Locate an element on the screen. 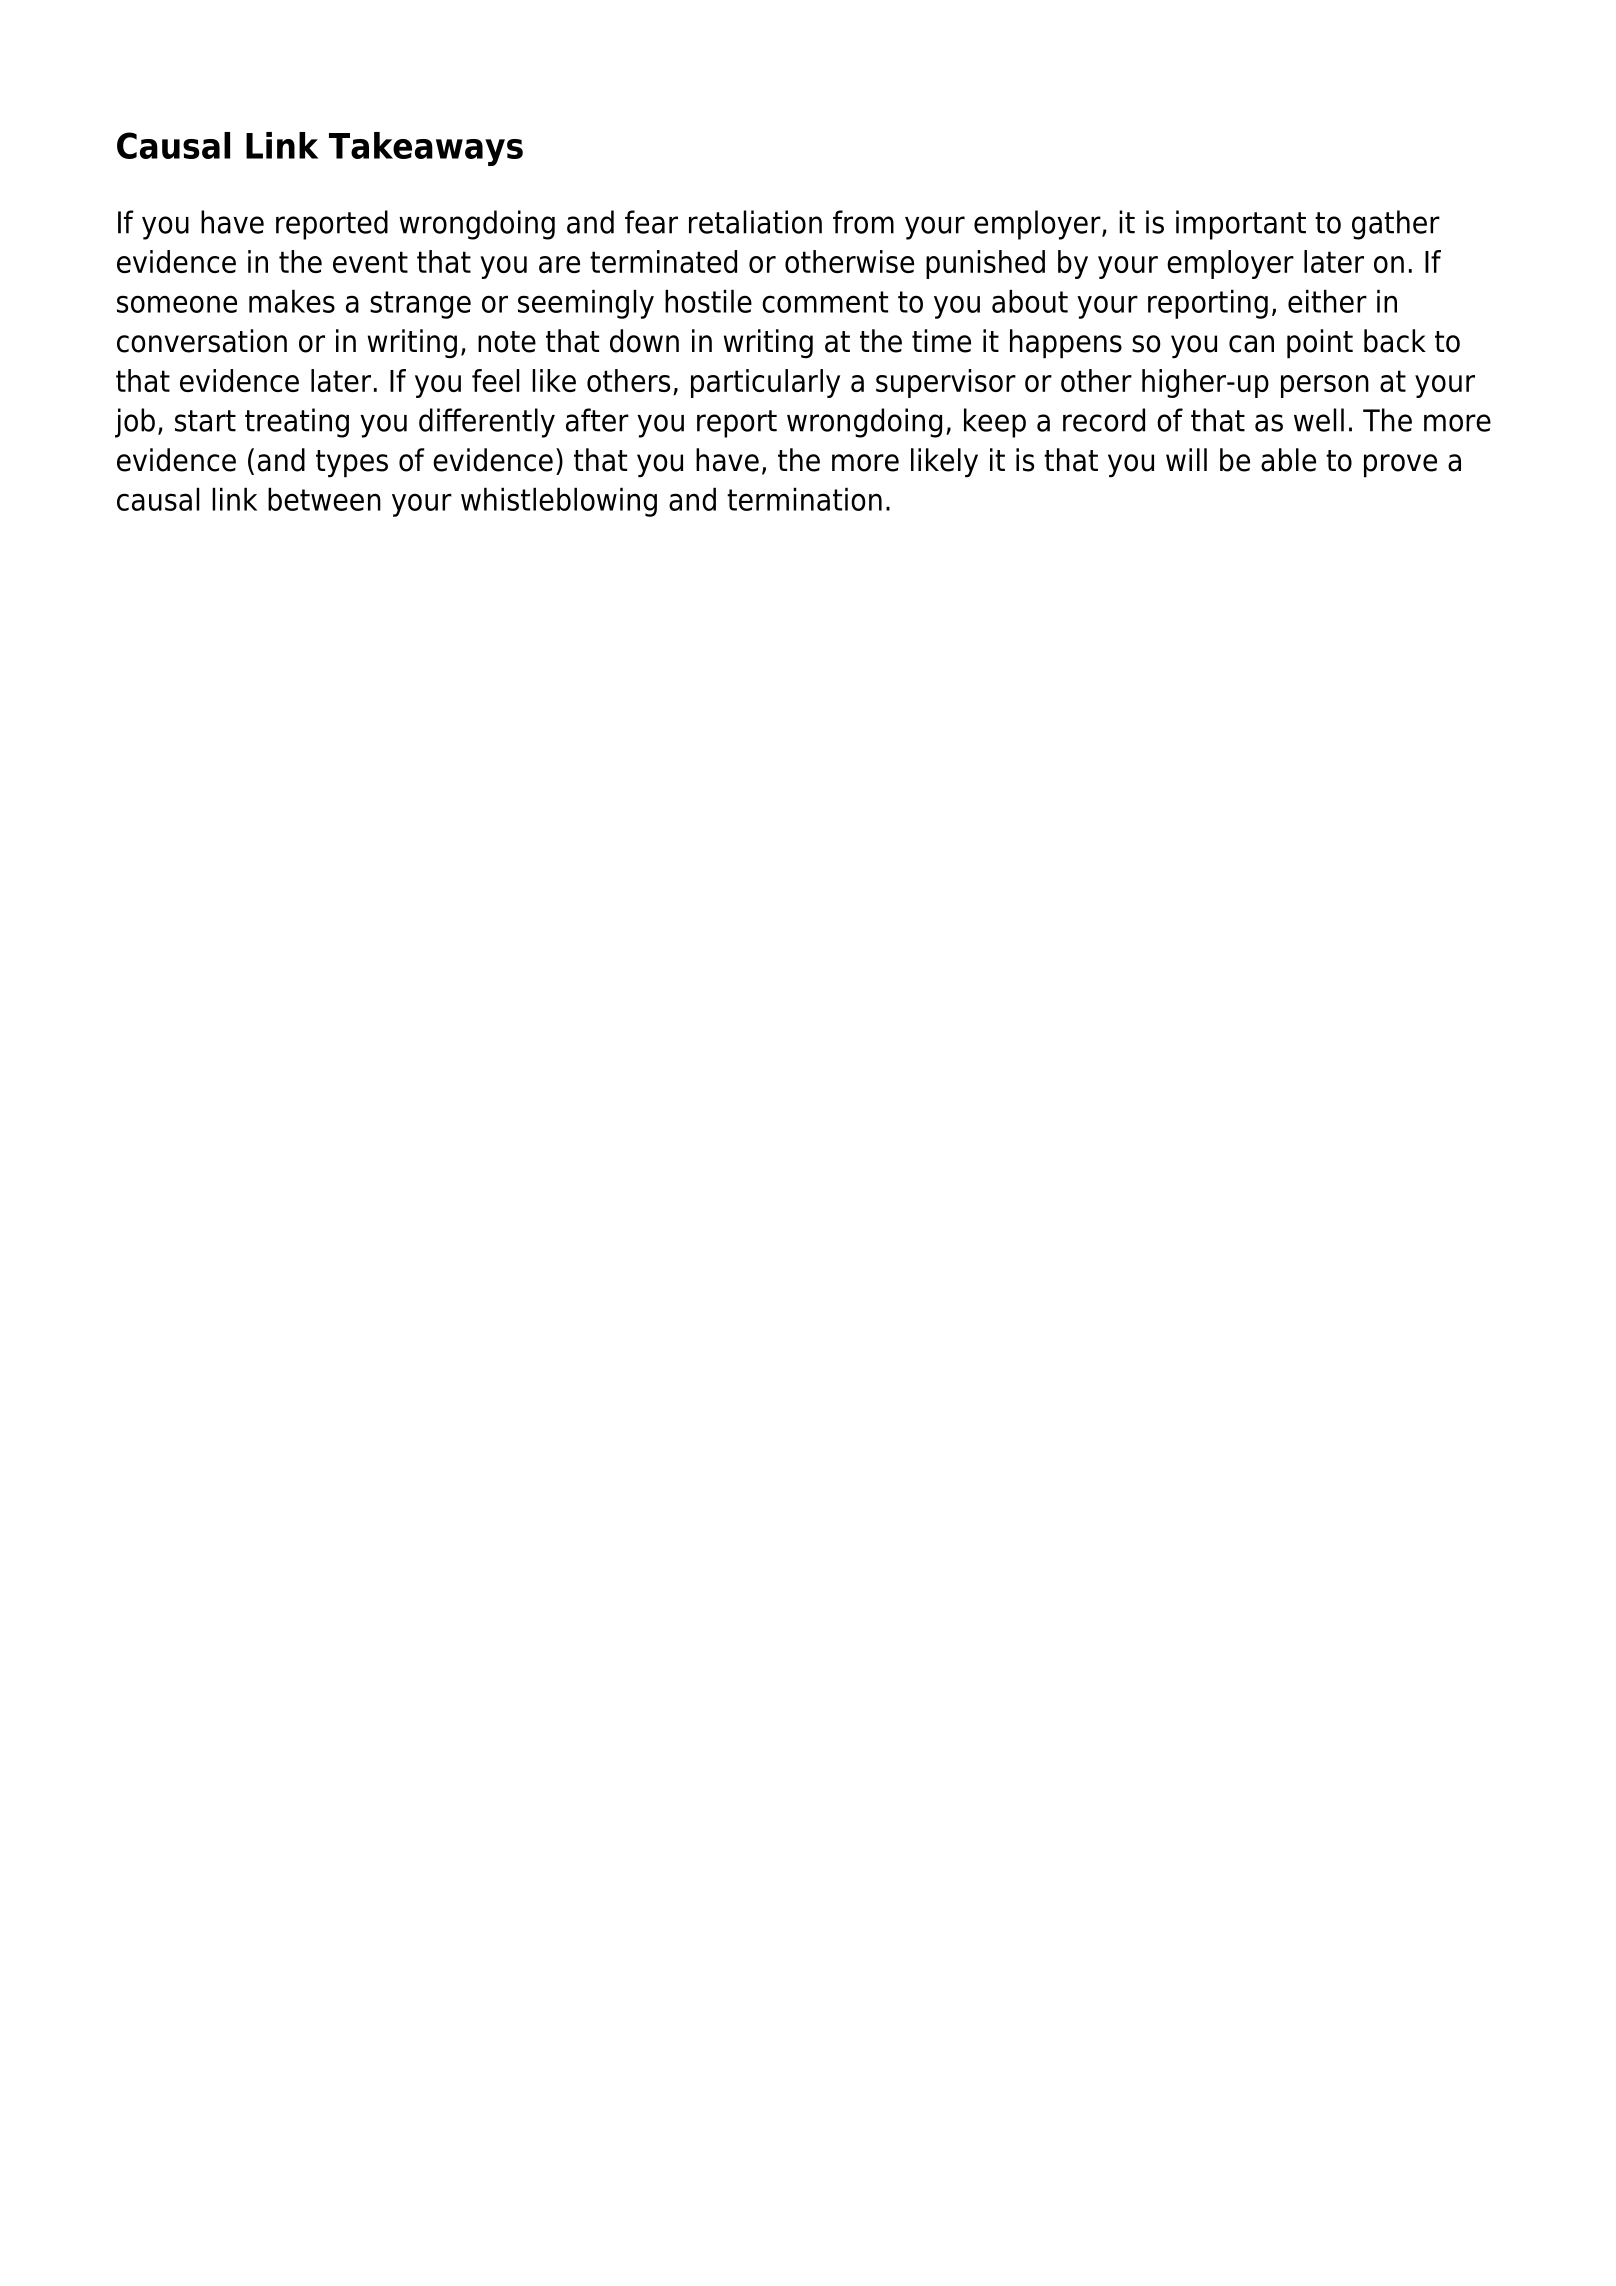 The width and height of the screenshot is (1616, 2286). conversation is located at coordinates (202, 341).
